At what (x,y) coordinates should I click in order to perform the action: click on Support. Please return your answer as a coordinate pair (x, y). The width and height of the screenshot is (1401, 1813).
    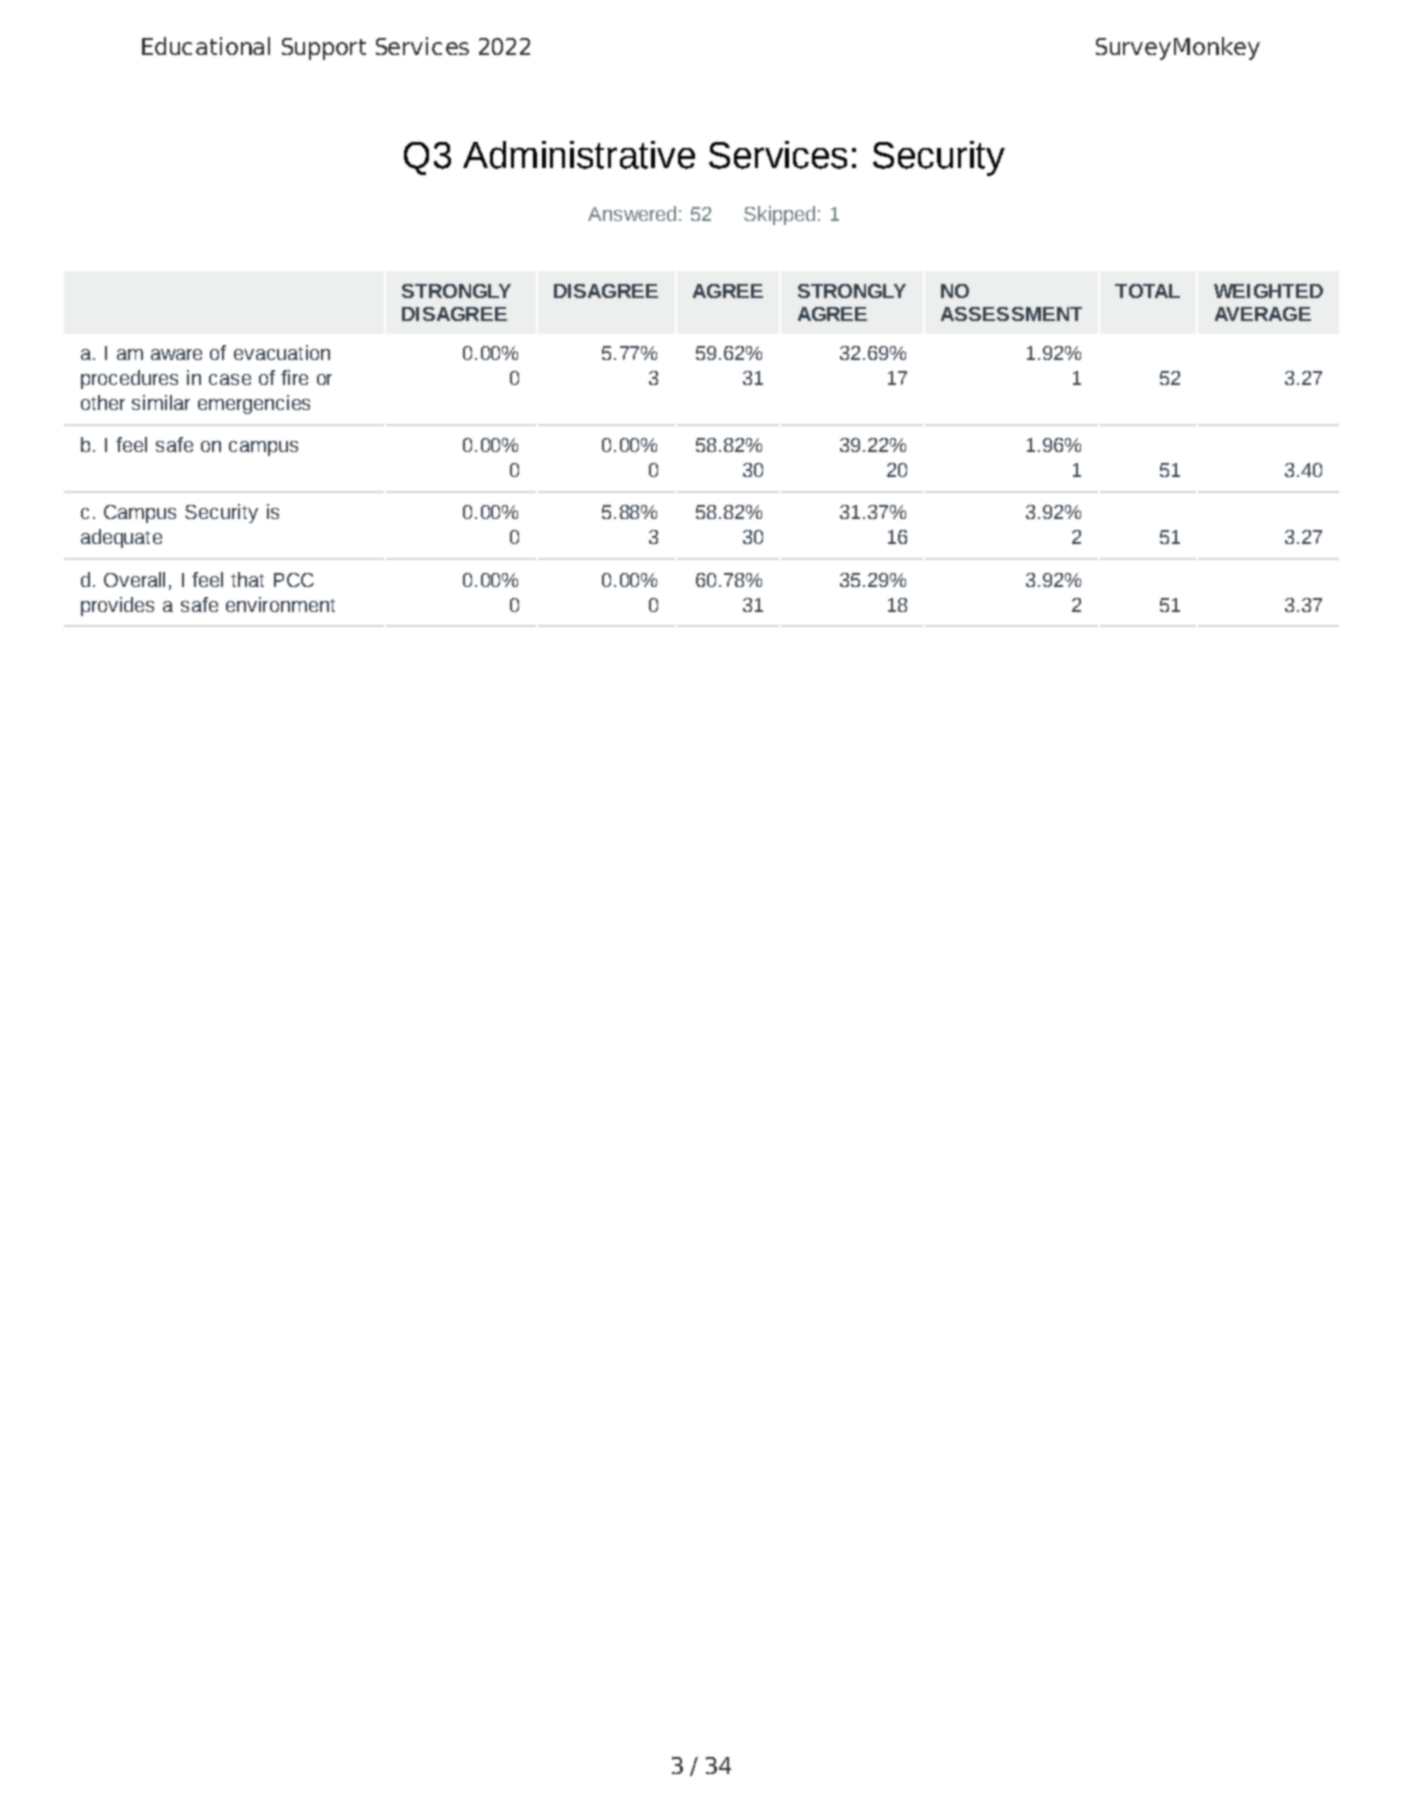
    Looking at the image, I should click on (324, 49).
